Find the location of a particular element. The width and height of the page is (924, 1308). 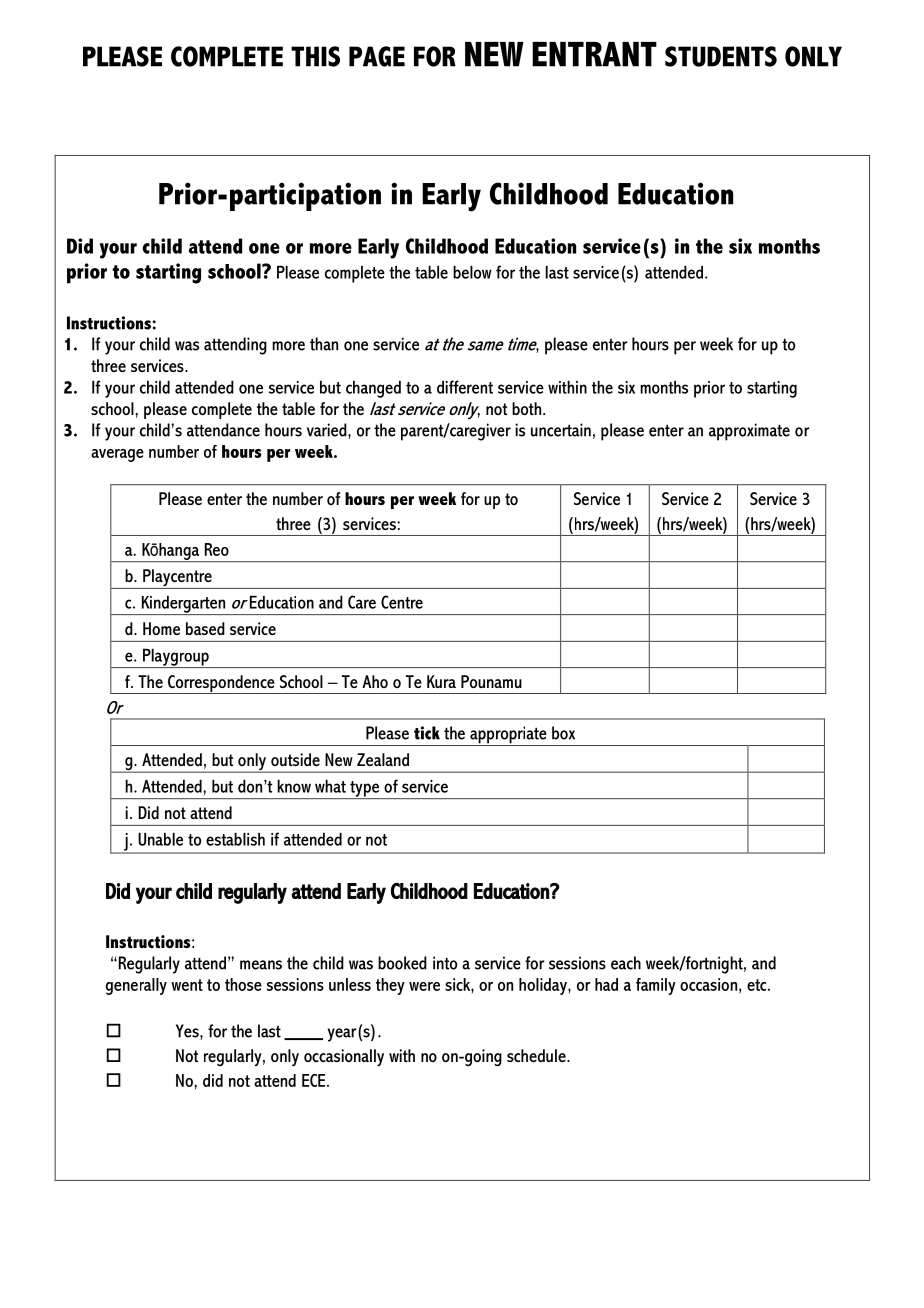

tick is located at coordinates (427, 733).
